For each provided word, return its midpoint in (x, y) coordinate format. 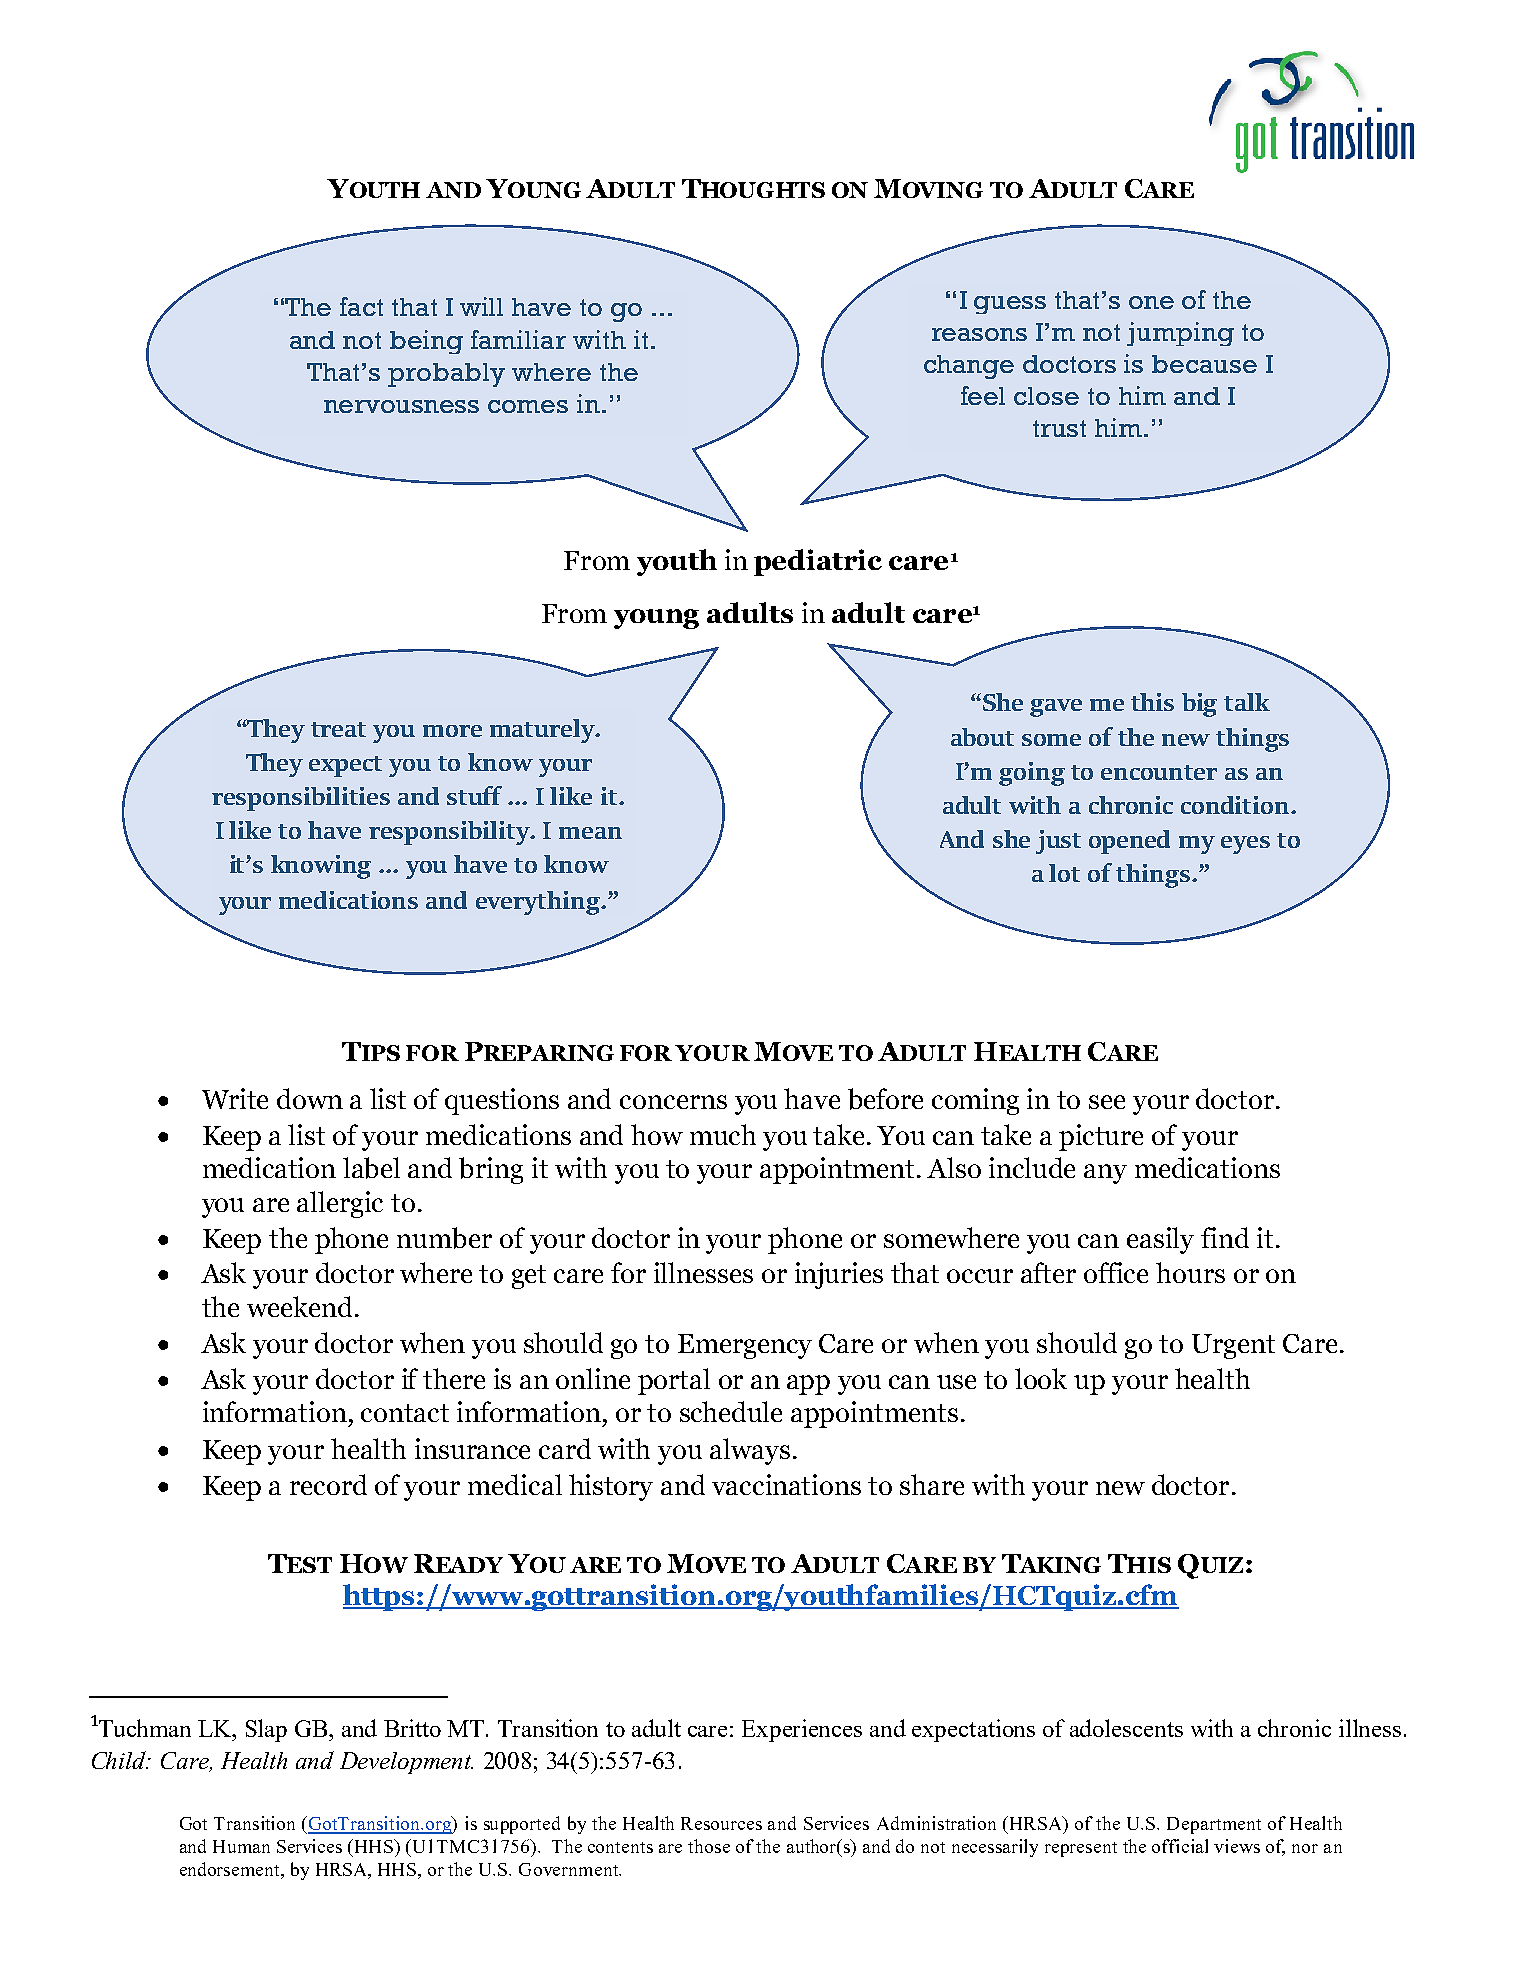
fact (361, 306)
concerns (673, 1102)
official (1180, 1846)
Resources (721, 1823)
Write (235, 1098)
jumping (1180, 334)
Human (241, 1846)
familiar (518, 339)
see (1107, 1102)
